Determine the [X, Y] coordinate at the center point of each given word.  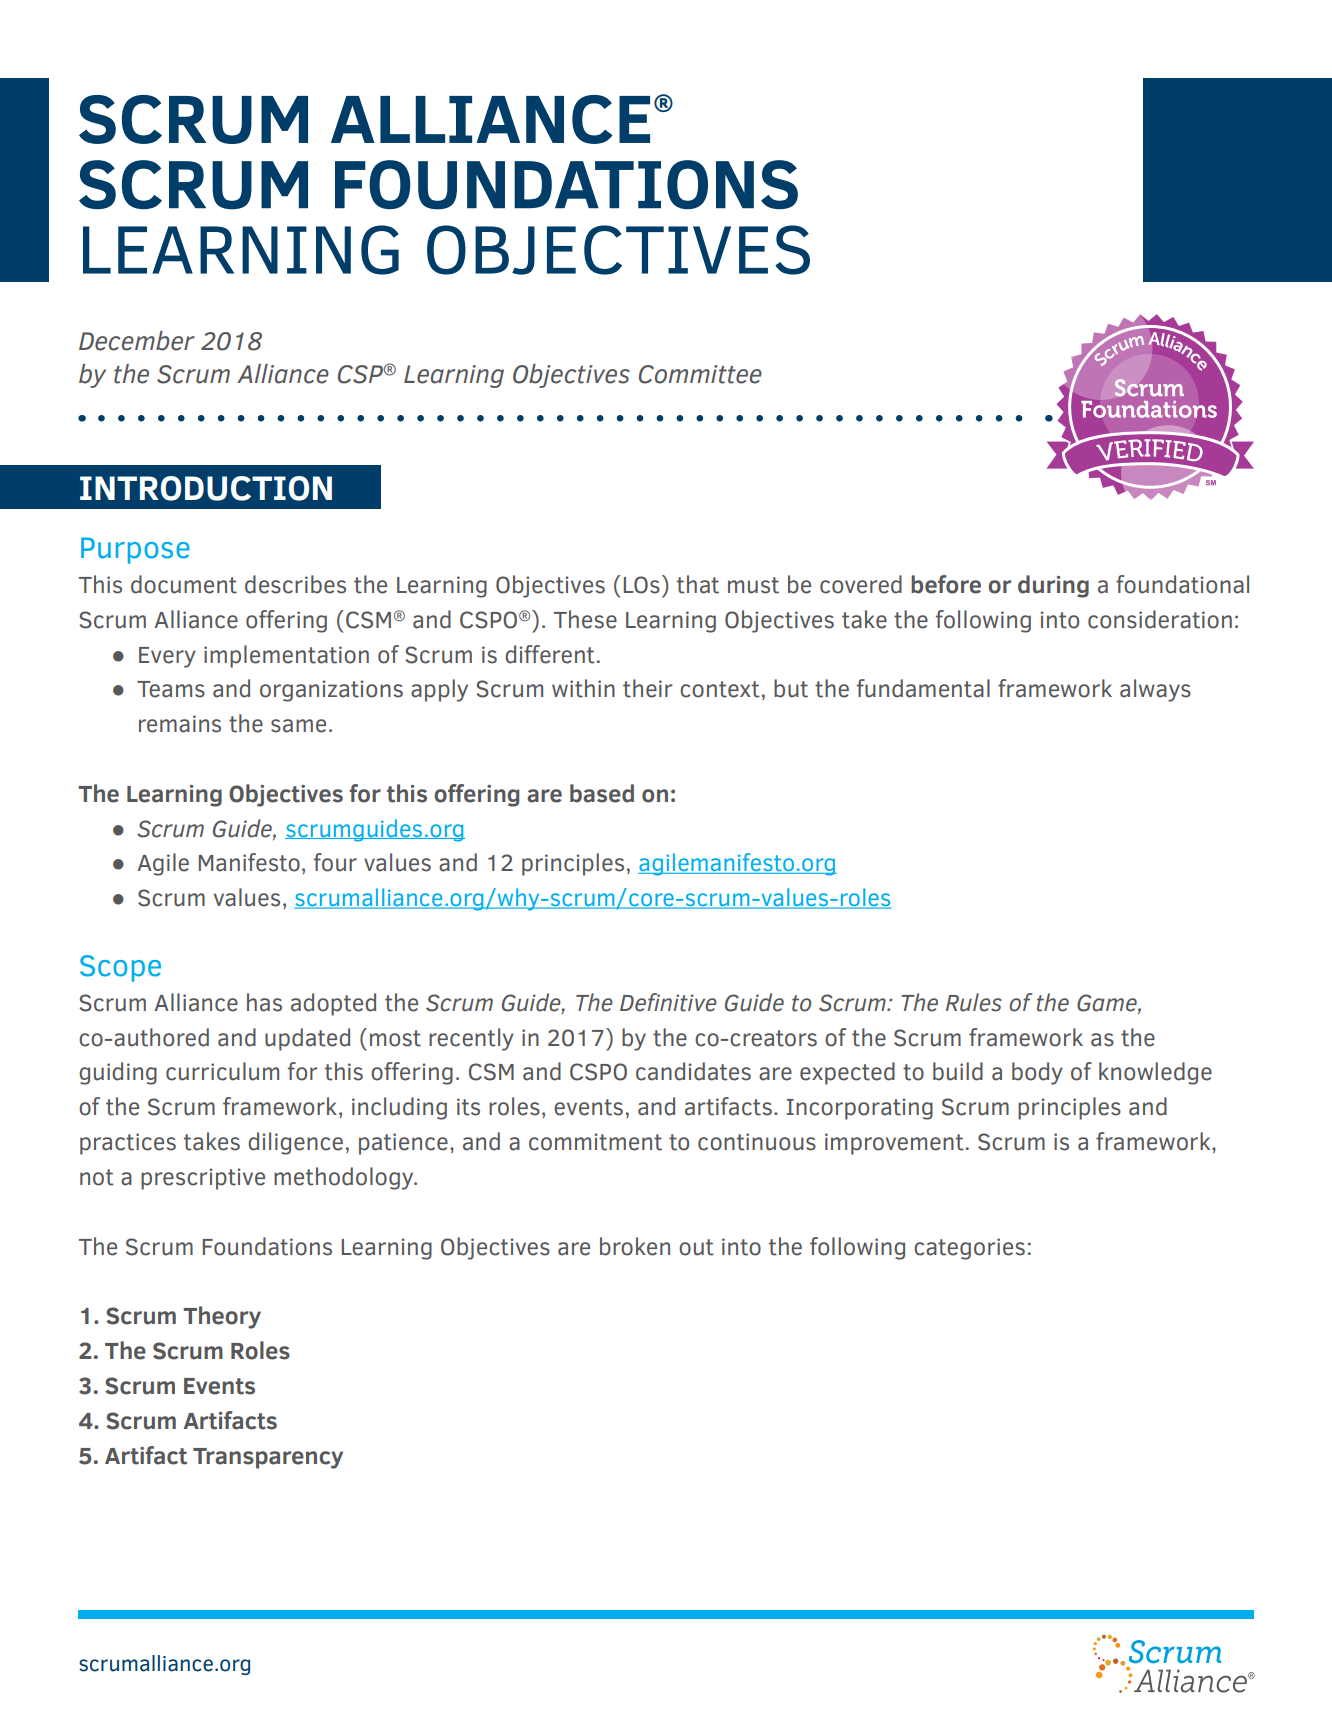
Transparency [268, 1458]
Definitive [668, 1002]
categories [969, 1249]
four [335, 862]
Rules [974, 1002]
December [137, 341]
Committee [700, 374]
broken [635, 1246]
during [1053, 586]
